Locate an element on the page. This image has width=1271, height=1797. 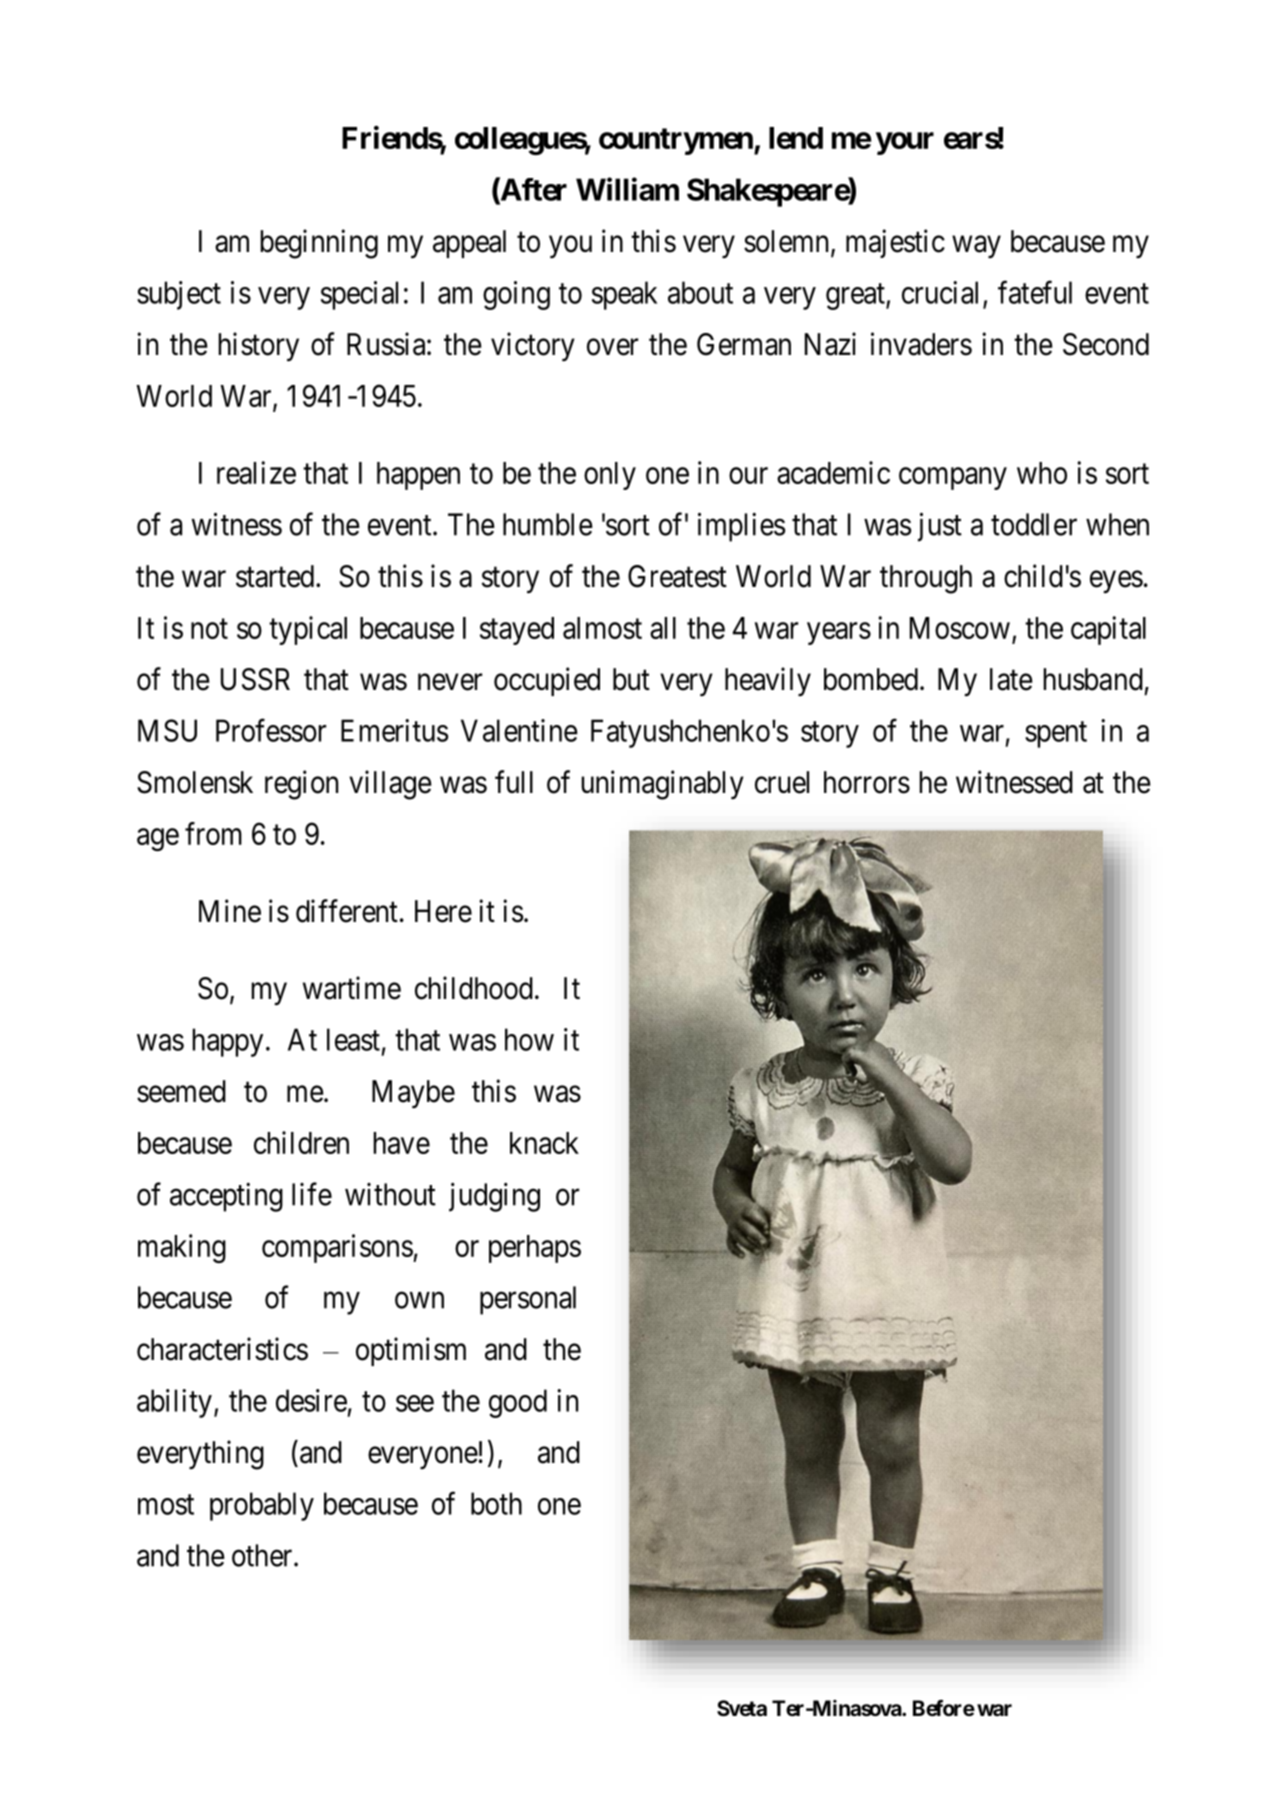
personal is located at coordinates (528, 1300).
